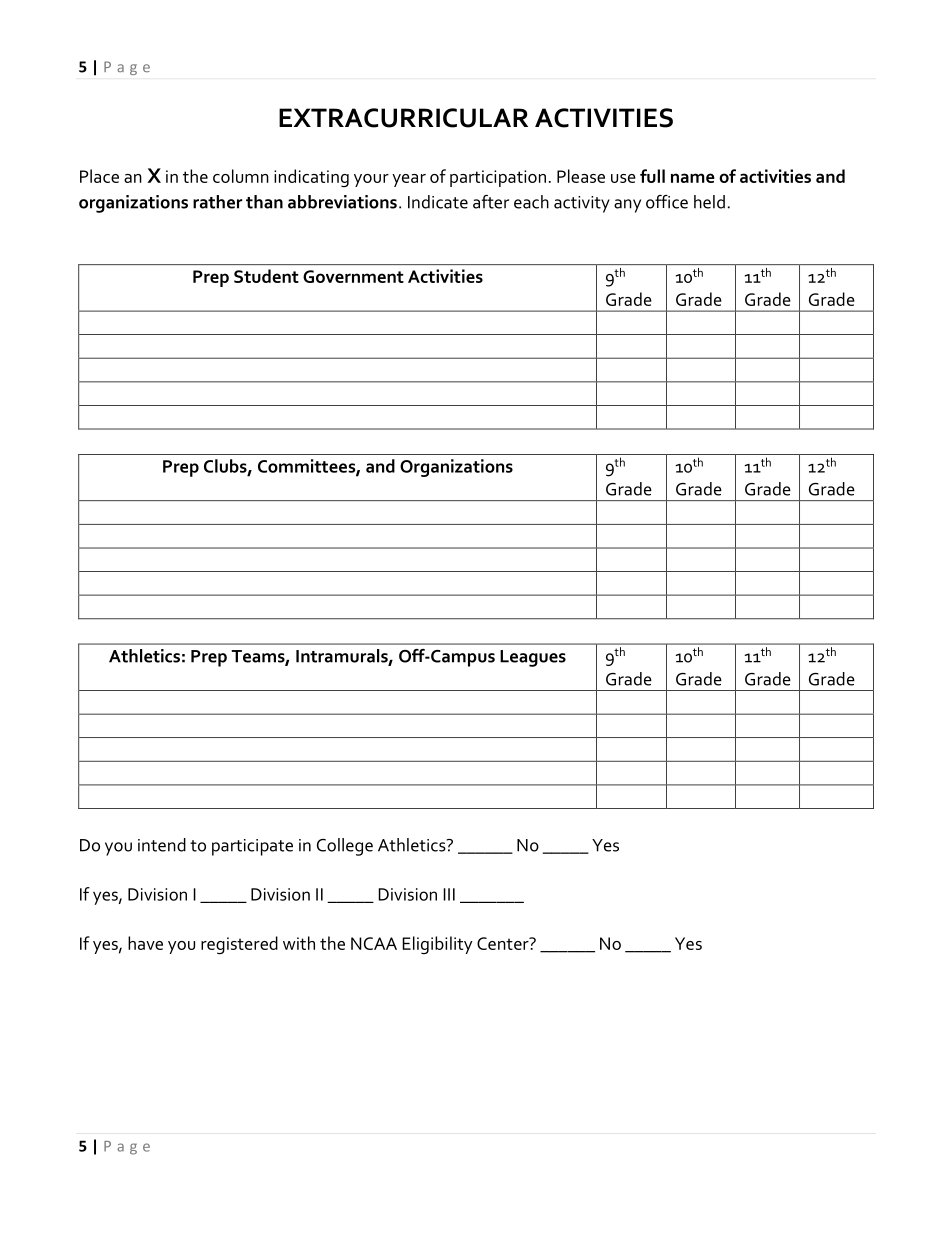 This image has height=1233, width=952. I want to click on have, so click(145, 943).
